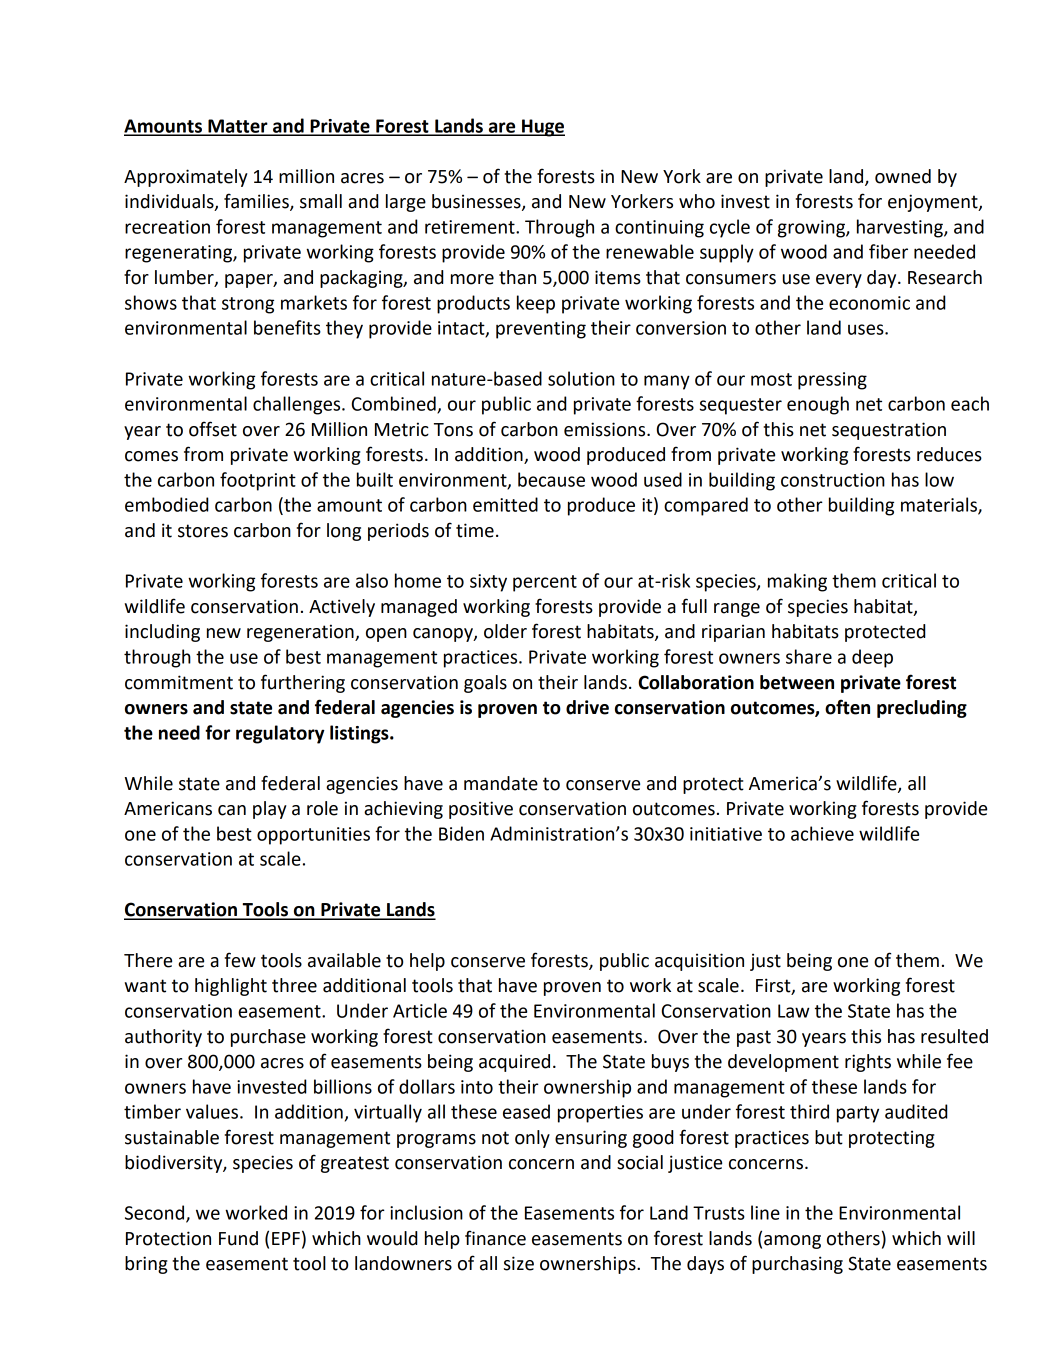 This page has height=1367, width=1056. Describe the element at coordinates (699, 962) in the page. I see `acquisition` at that location.
